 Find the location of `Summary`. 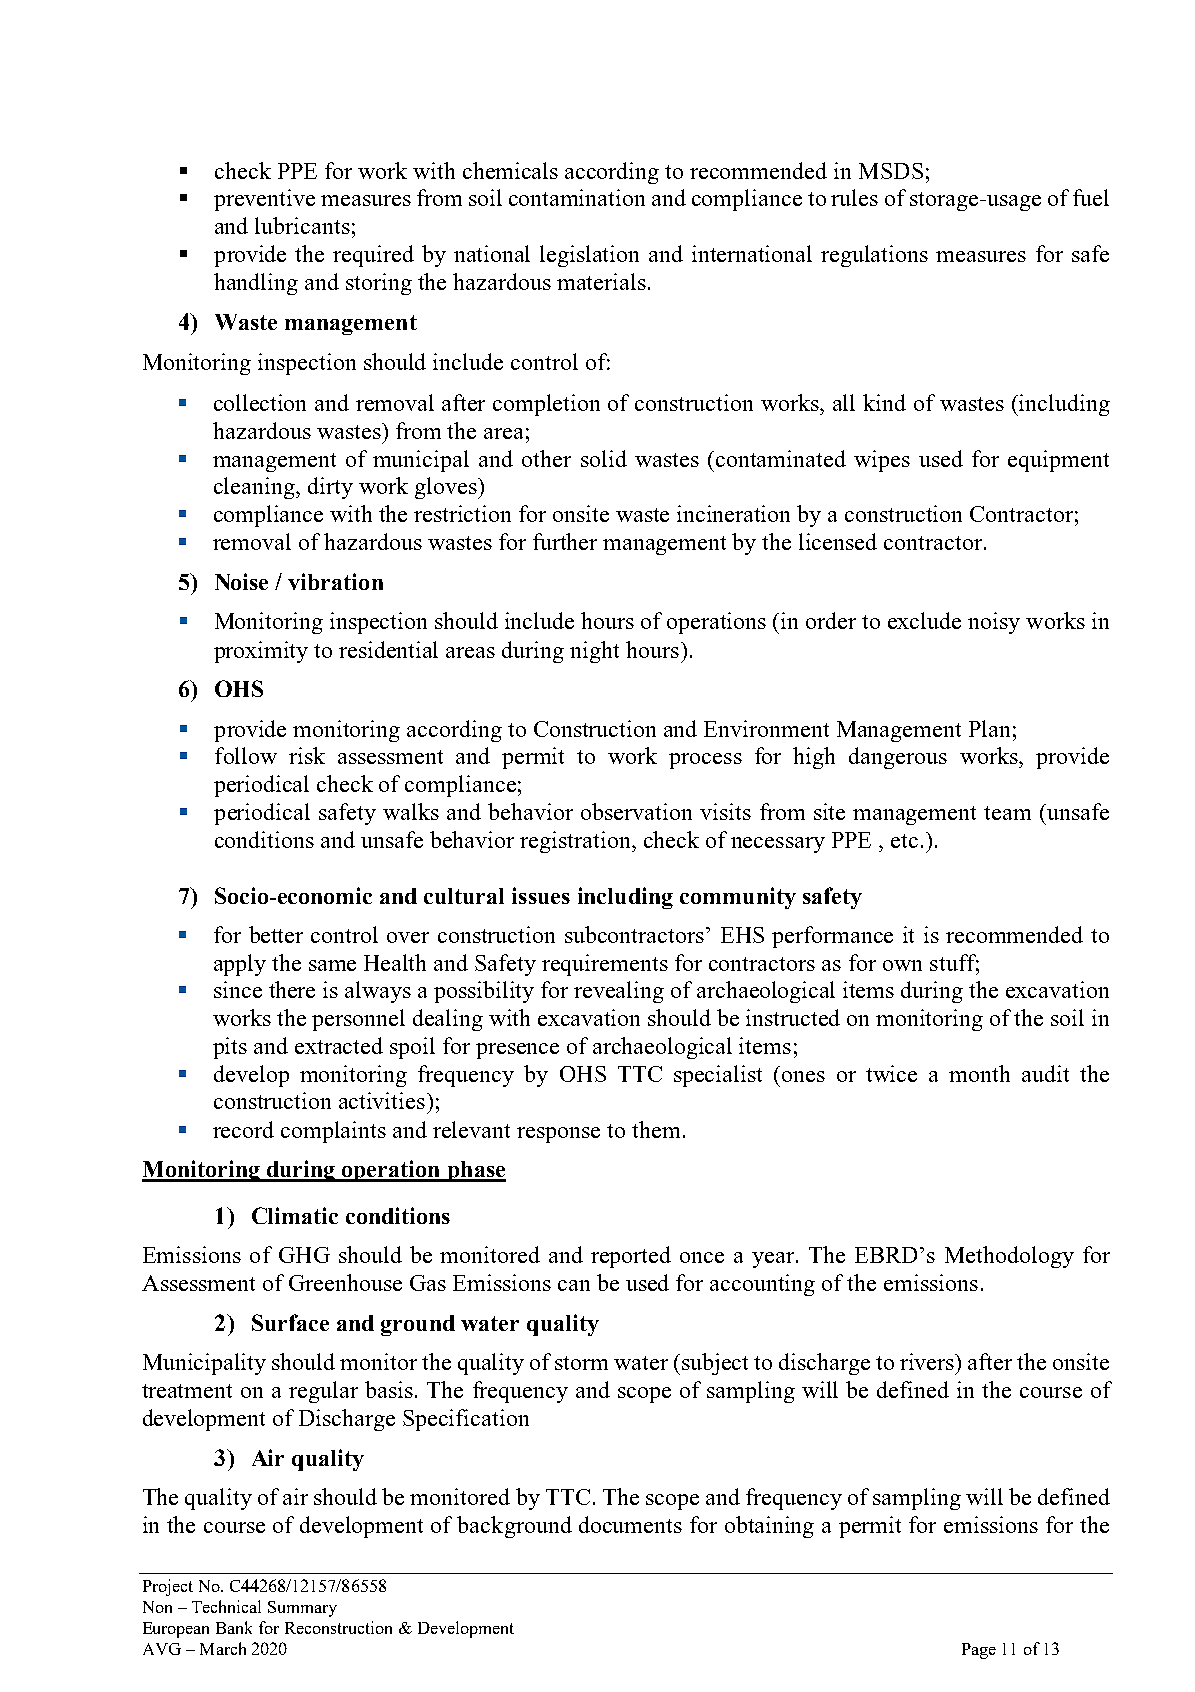

Summary is located at coordinates (302, 1609).
